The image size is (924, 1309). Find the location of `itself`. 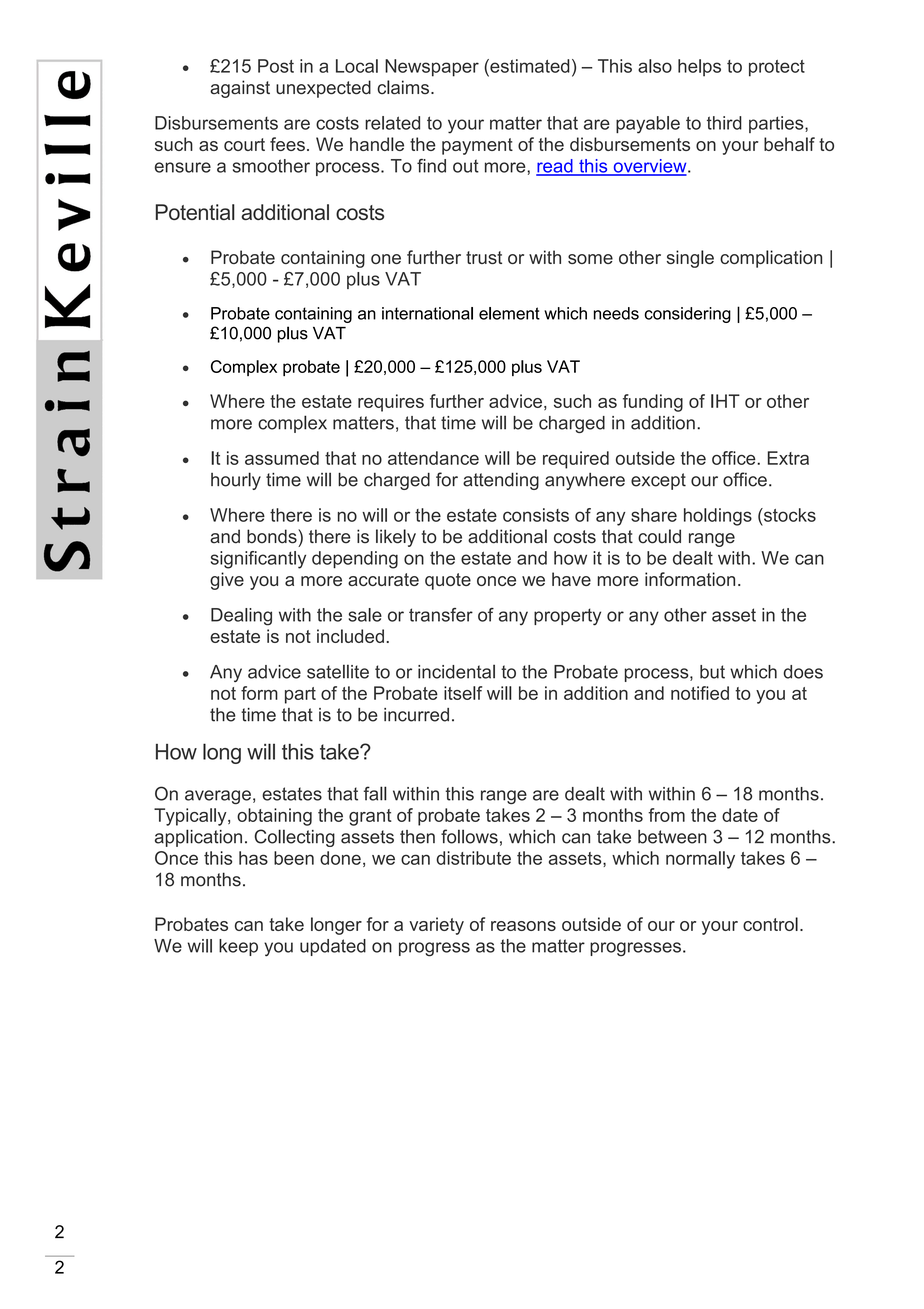

itself is located at coordinates (463, 693).
